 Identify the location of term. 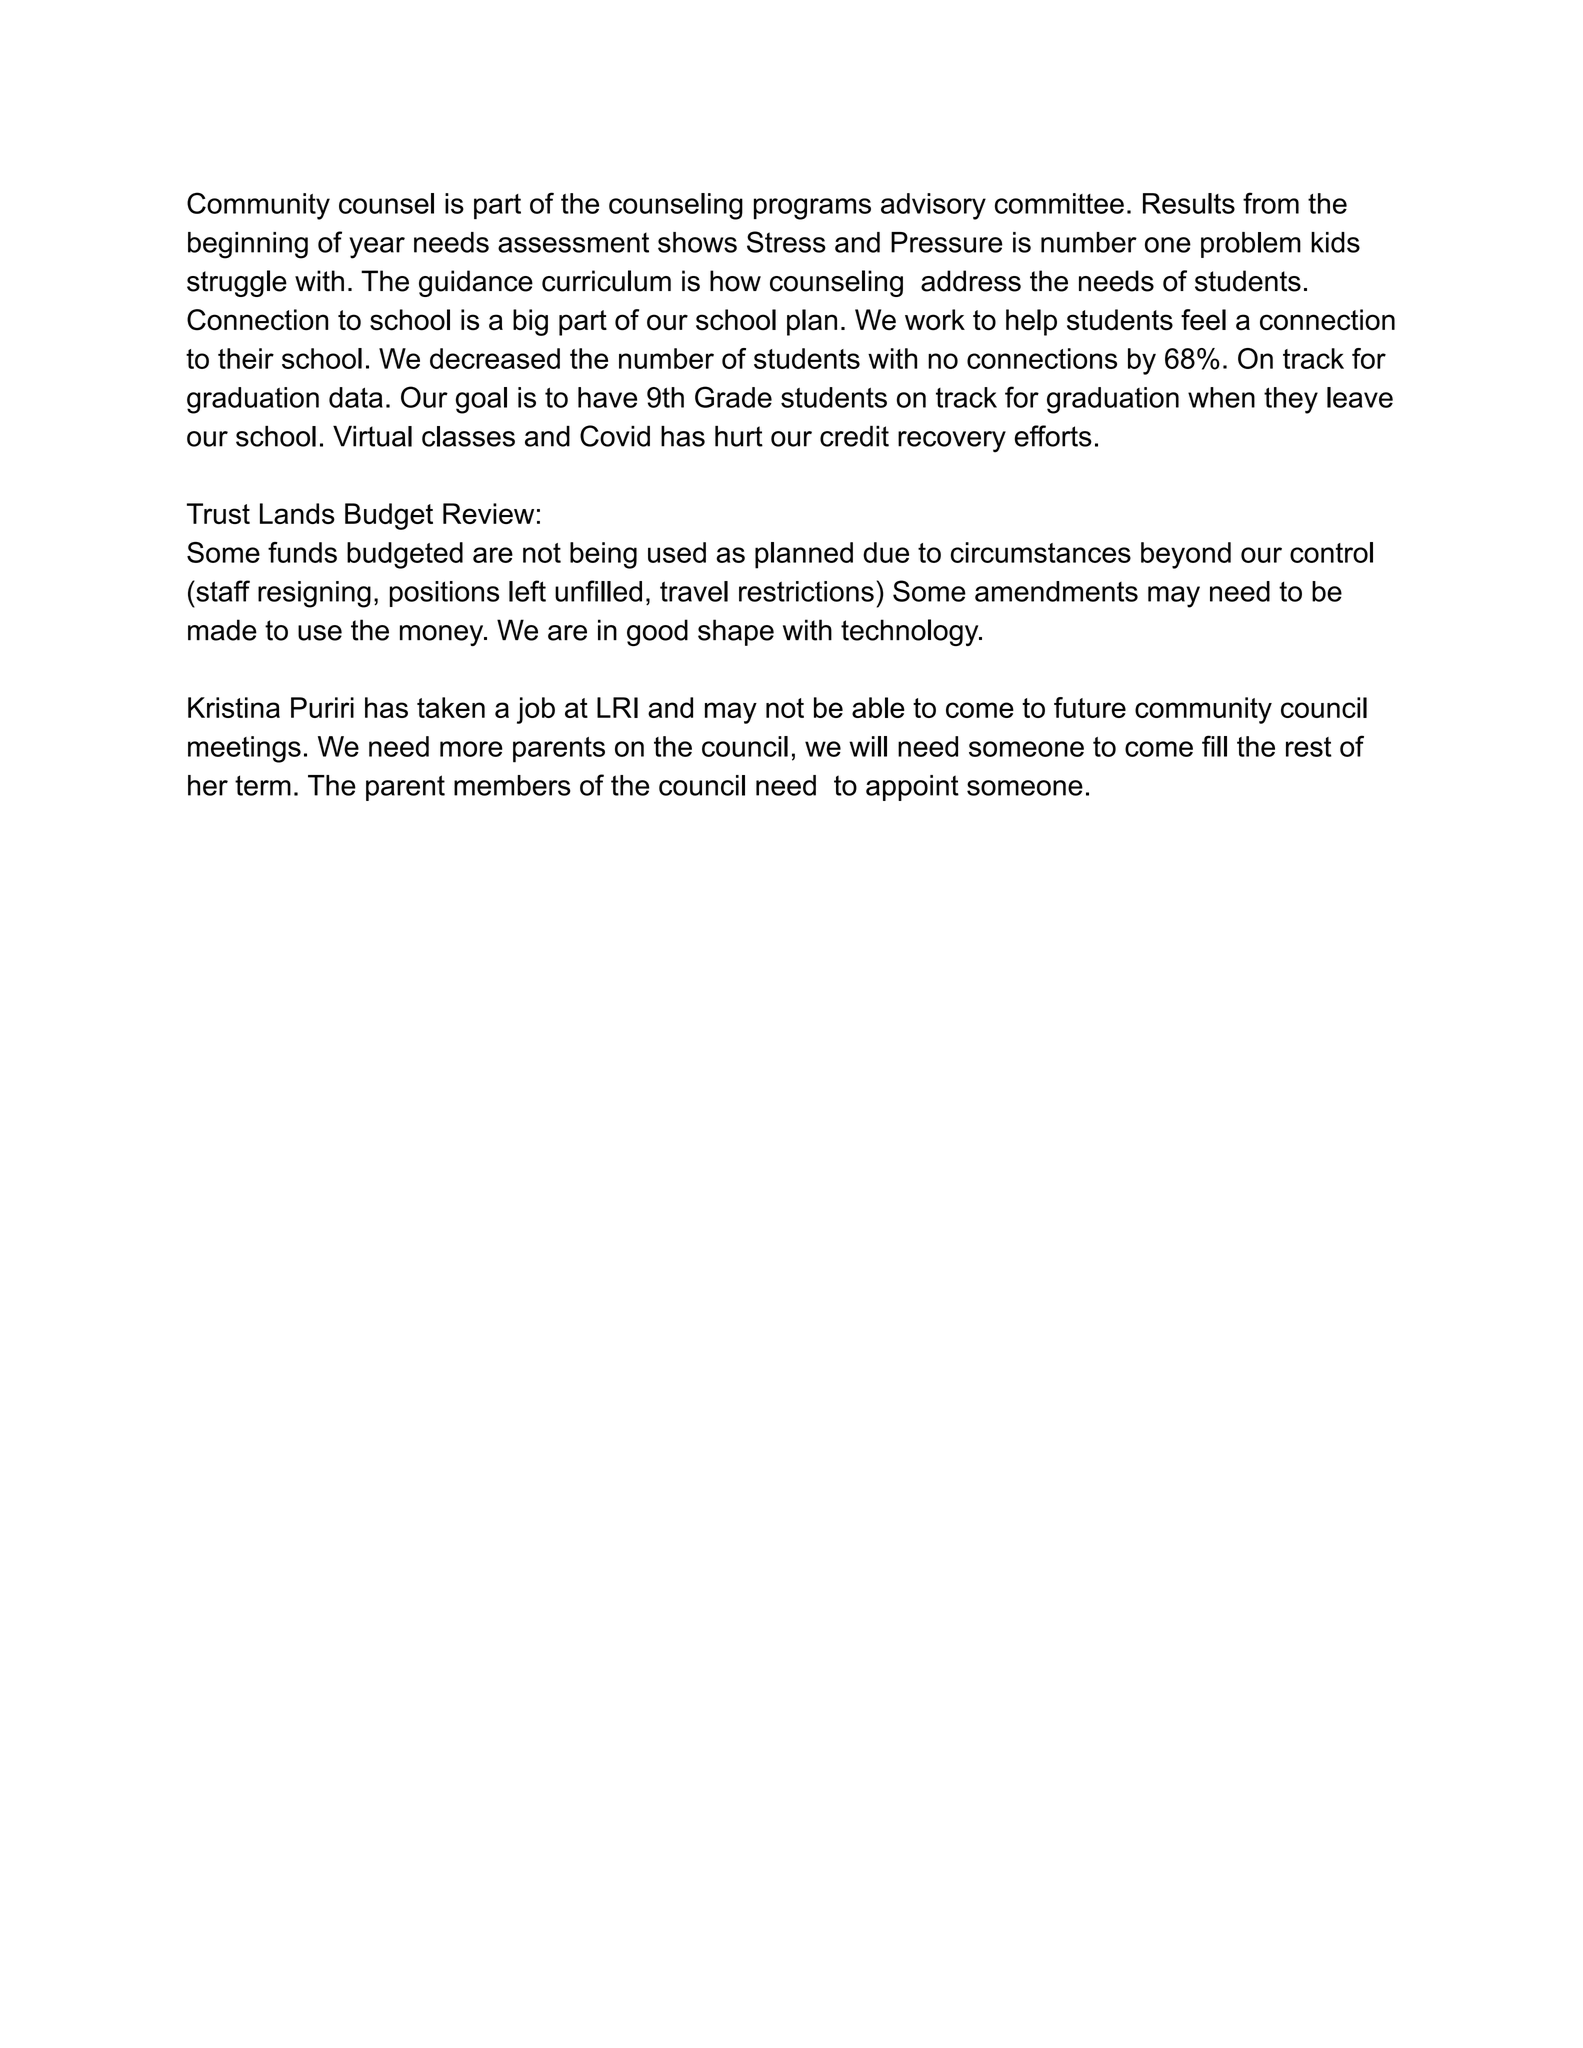
(263, 785).
